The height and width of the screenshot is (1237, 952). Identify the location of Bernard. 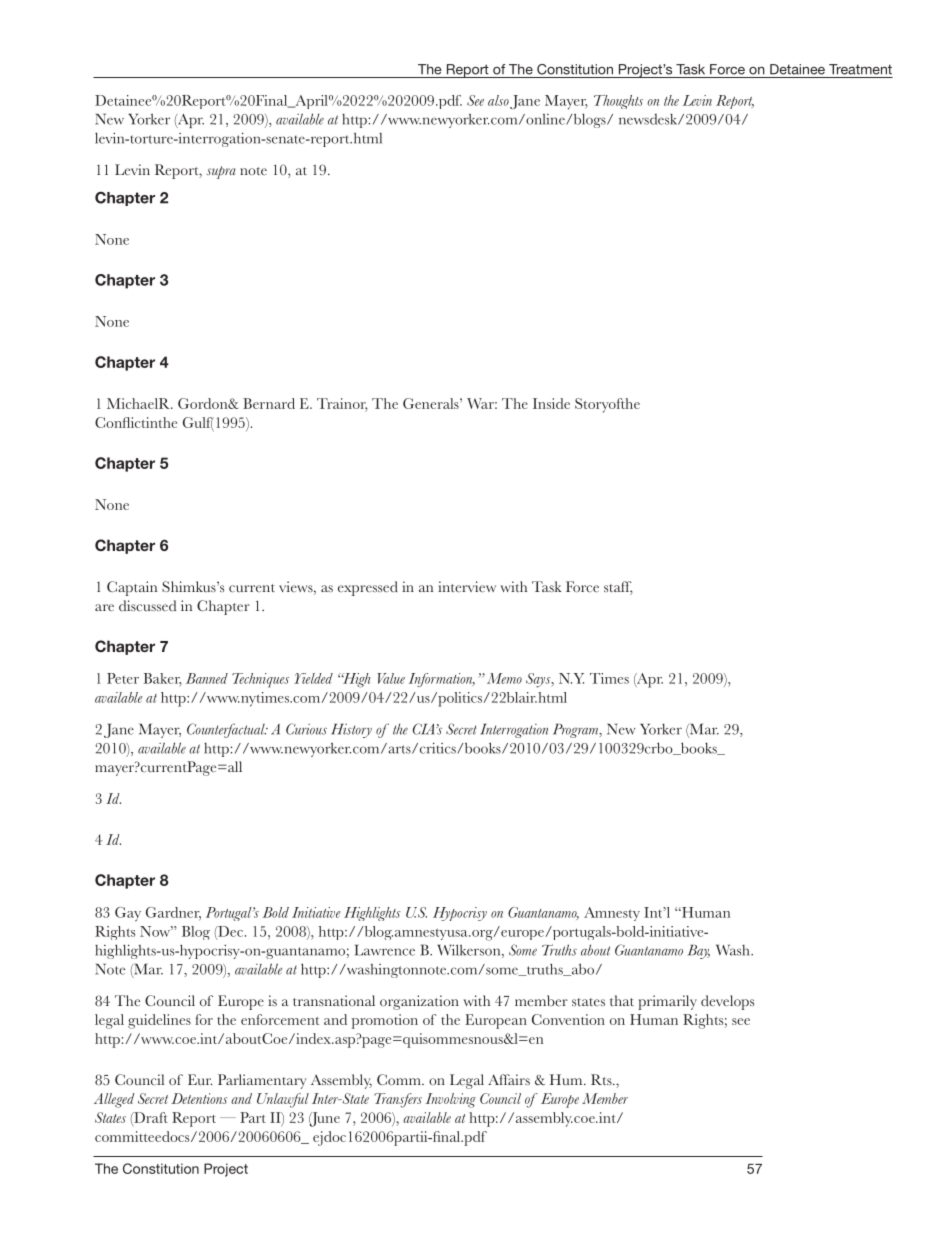
(269, 403).
